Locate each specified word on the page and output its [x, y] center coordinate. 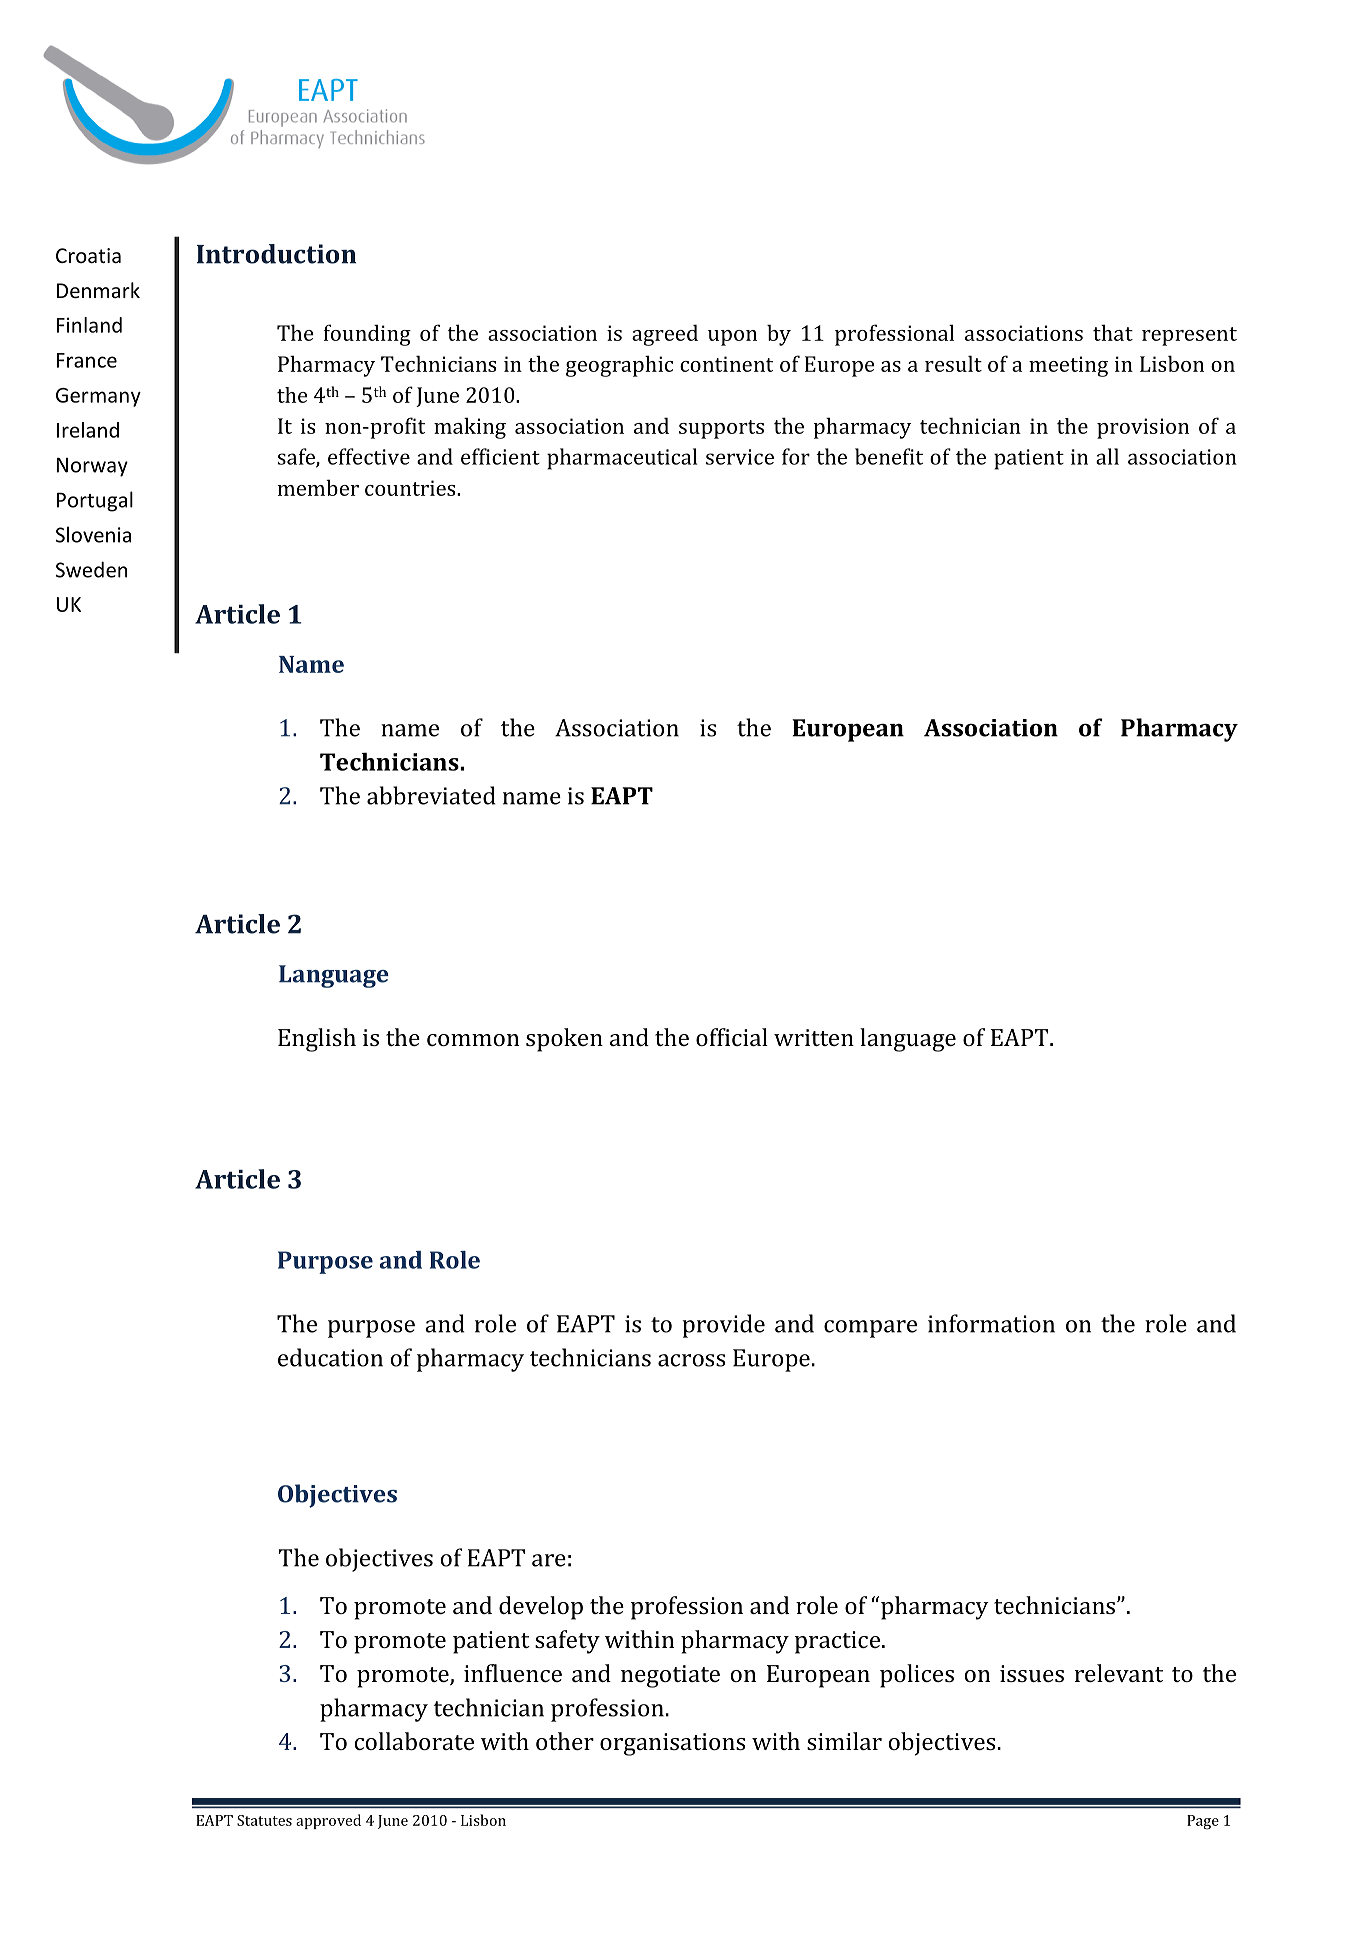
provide [723, 1326]
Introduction [276, 254]
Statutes [264, 1820]
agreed [665, 335]
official [732, 1037]
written [814, 1037]
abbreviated [431, 795]
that [1113, 332]
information [991, 1323]
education [330, 1357]
